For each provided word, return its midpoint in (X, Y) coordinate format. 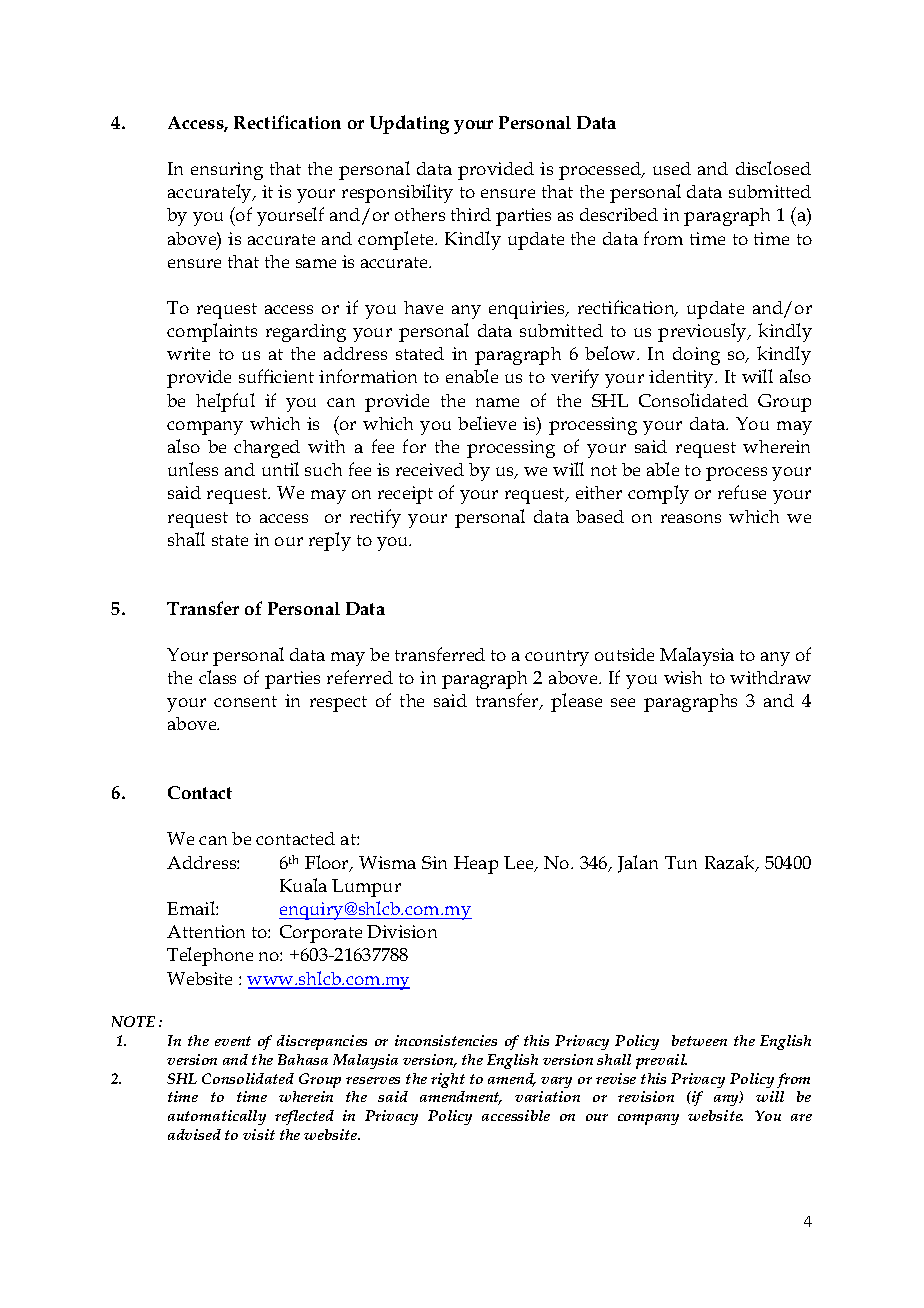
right (448, 1080)
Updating (409, 124)
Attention (206, 931)
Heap (476, 865)
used (672, 168)
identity (682, 379)
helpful (225, 402)
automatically (217, 1117)
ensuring (227, 171)
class (217, 677)
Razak (731, 863)
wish (683, 677)
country (557, 658)
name (497, 402)
